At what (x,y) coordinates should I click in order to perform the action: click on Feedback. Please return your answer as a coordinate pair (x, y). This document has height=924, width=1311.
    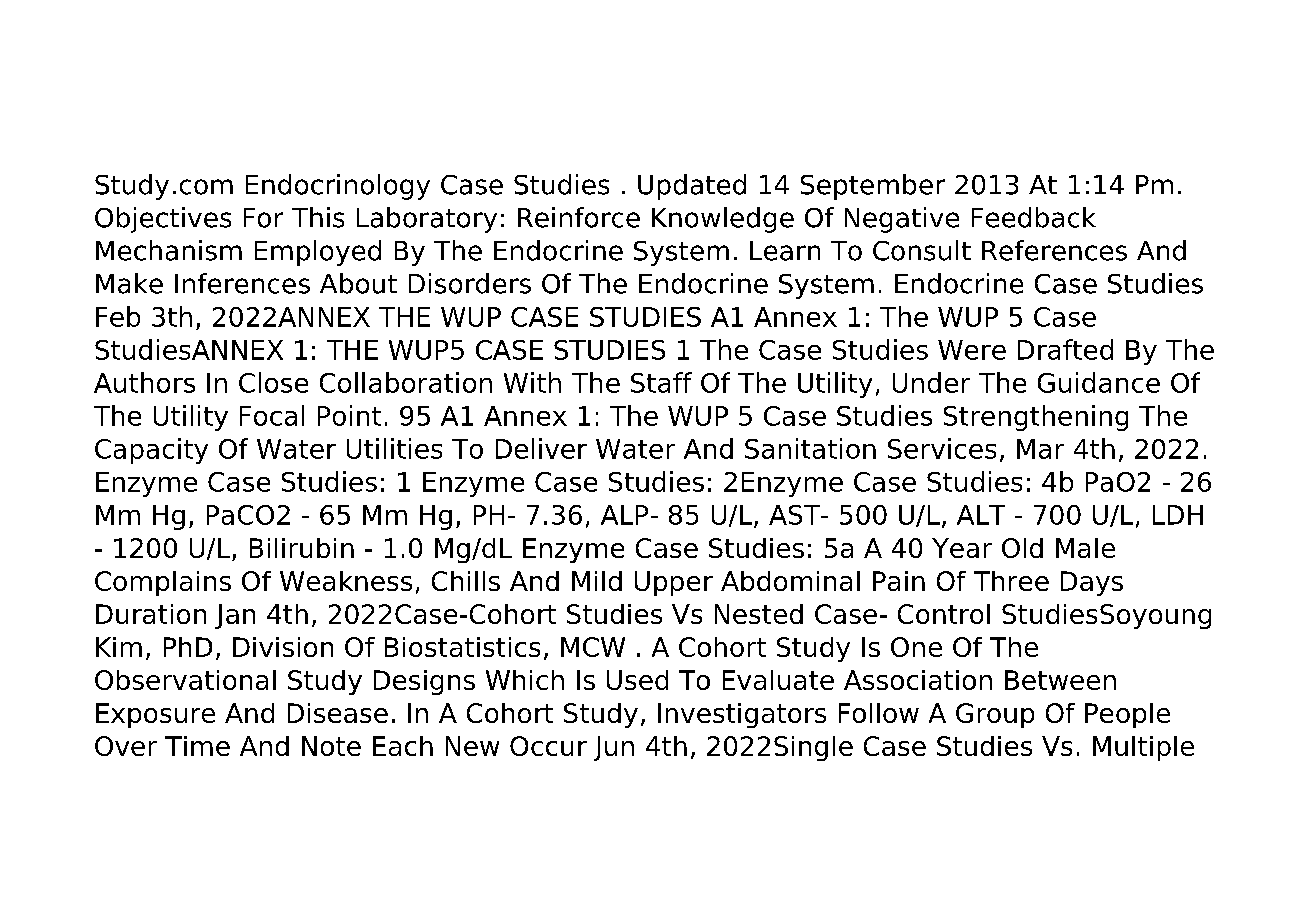
    Looking at the image, I should click on (1034, 217).
